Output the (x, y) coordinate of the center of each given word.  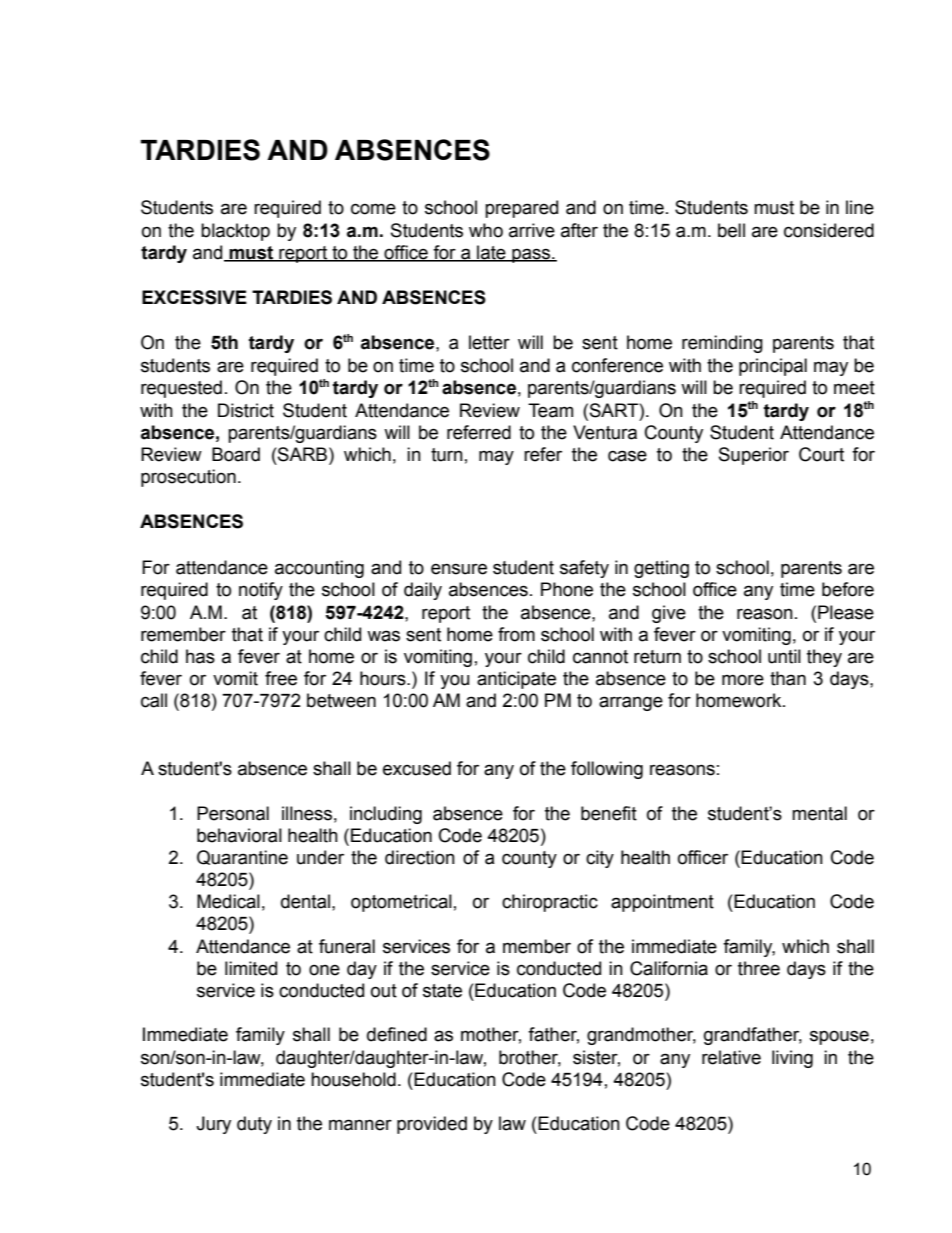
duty (254, 1125)
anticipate (516, 680)
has (200, 656)
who (486, 230)
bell (731, 230)
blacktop (235, 232)
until (784, 656)
